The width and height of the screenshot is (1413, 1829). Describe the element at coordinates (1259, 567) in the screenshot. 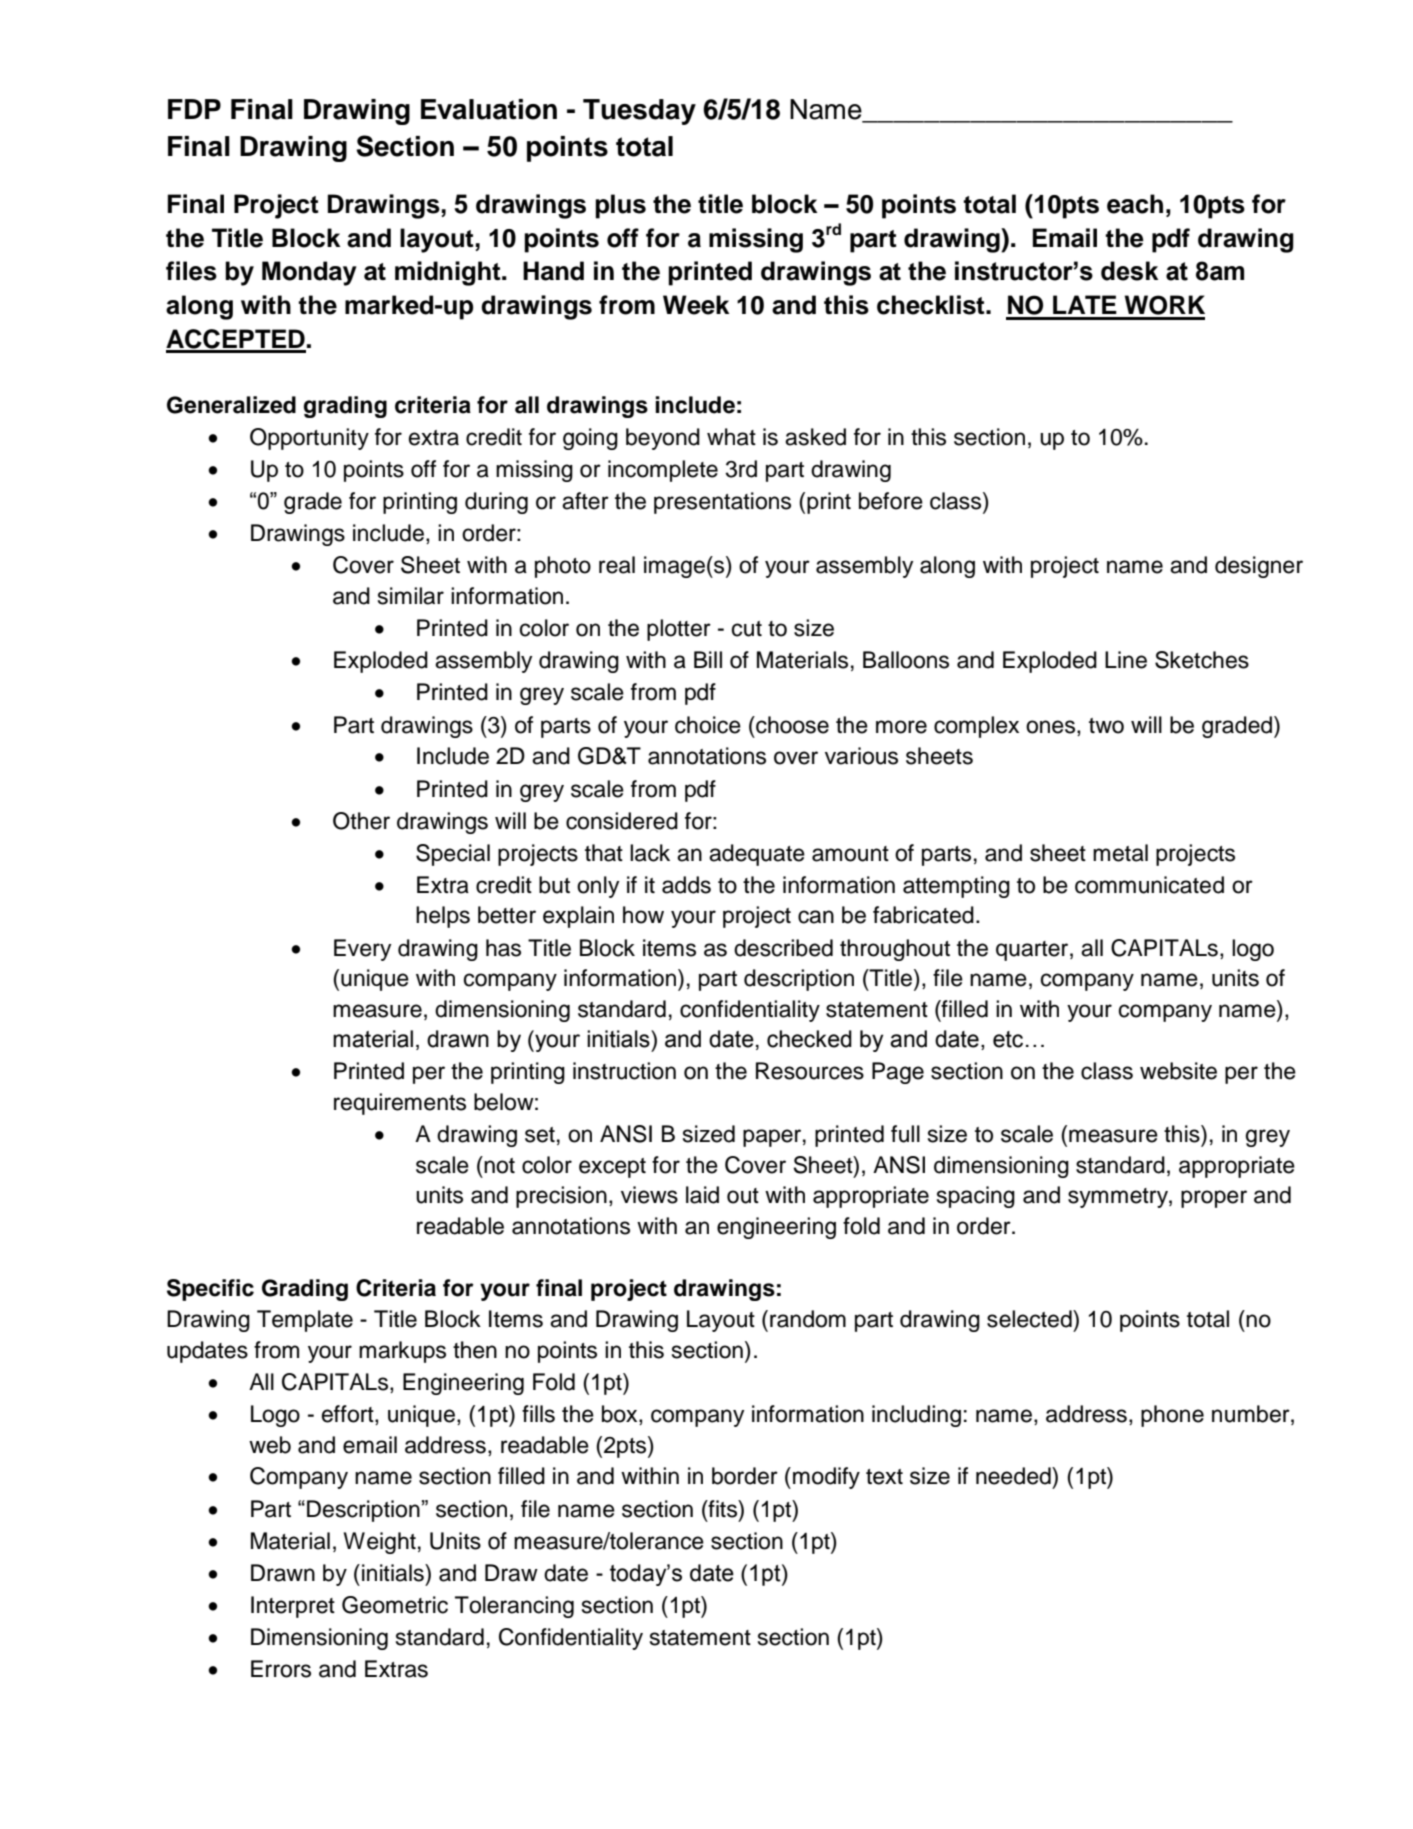

I see `designer` at that location.
